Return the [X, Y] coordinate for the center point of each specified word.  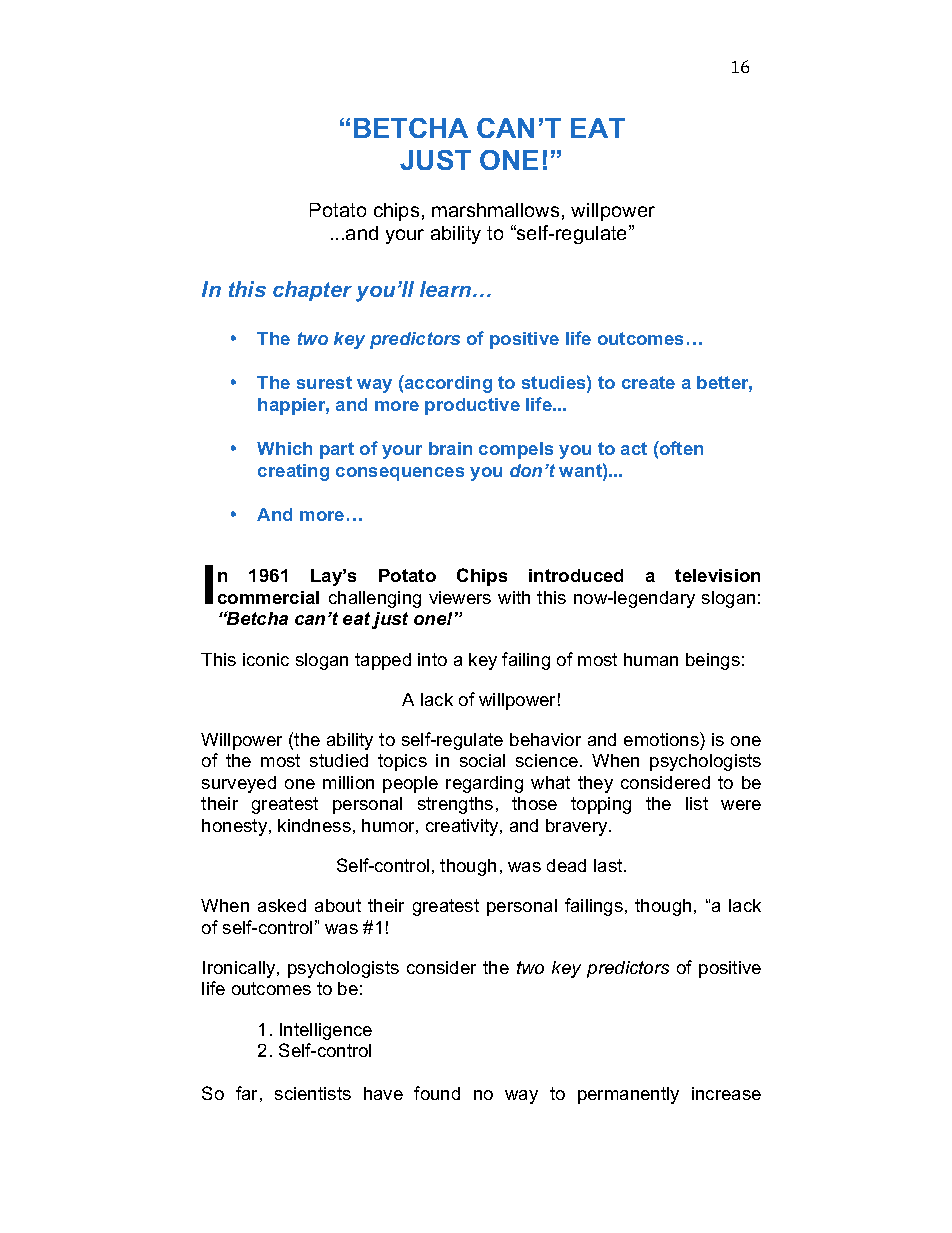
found [437, 1093]
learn [447, 289]
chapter [312, 291]
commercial [268, 597]
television [717, 575]
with [514, 597]
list [697, 803]
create [648, 382]
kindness [314, 825]
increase [726, 1093]
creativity [463, 827]
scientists [313, 1093]
